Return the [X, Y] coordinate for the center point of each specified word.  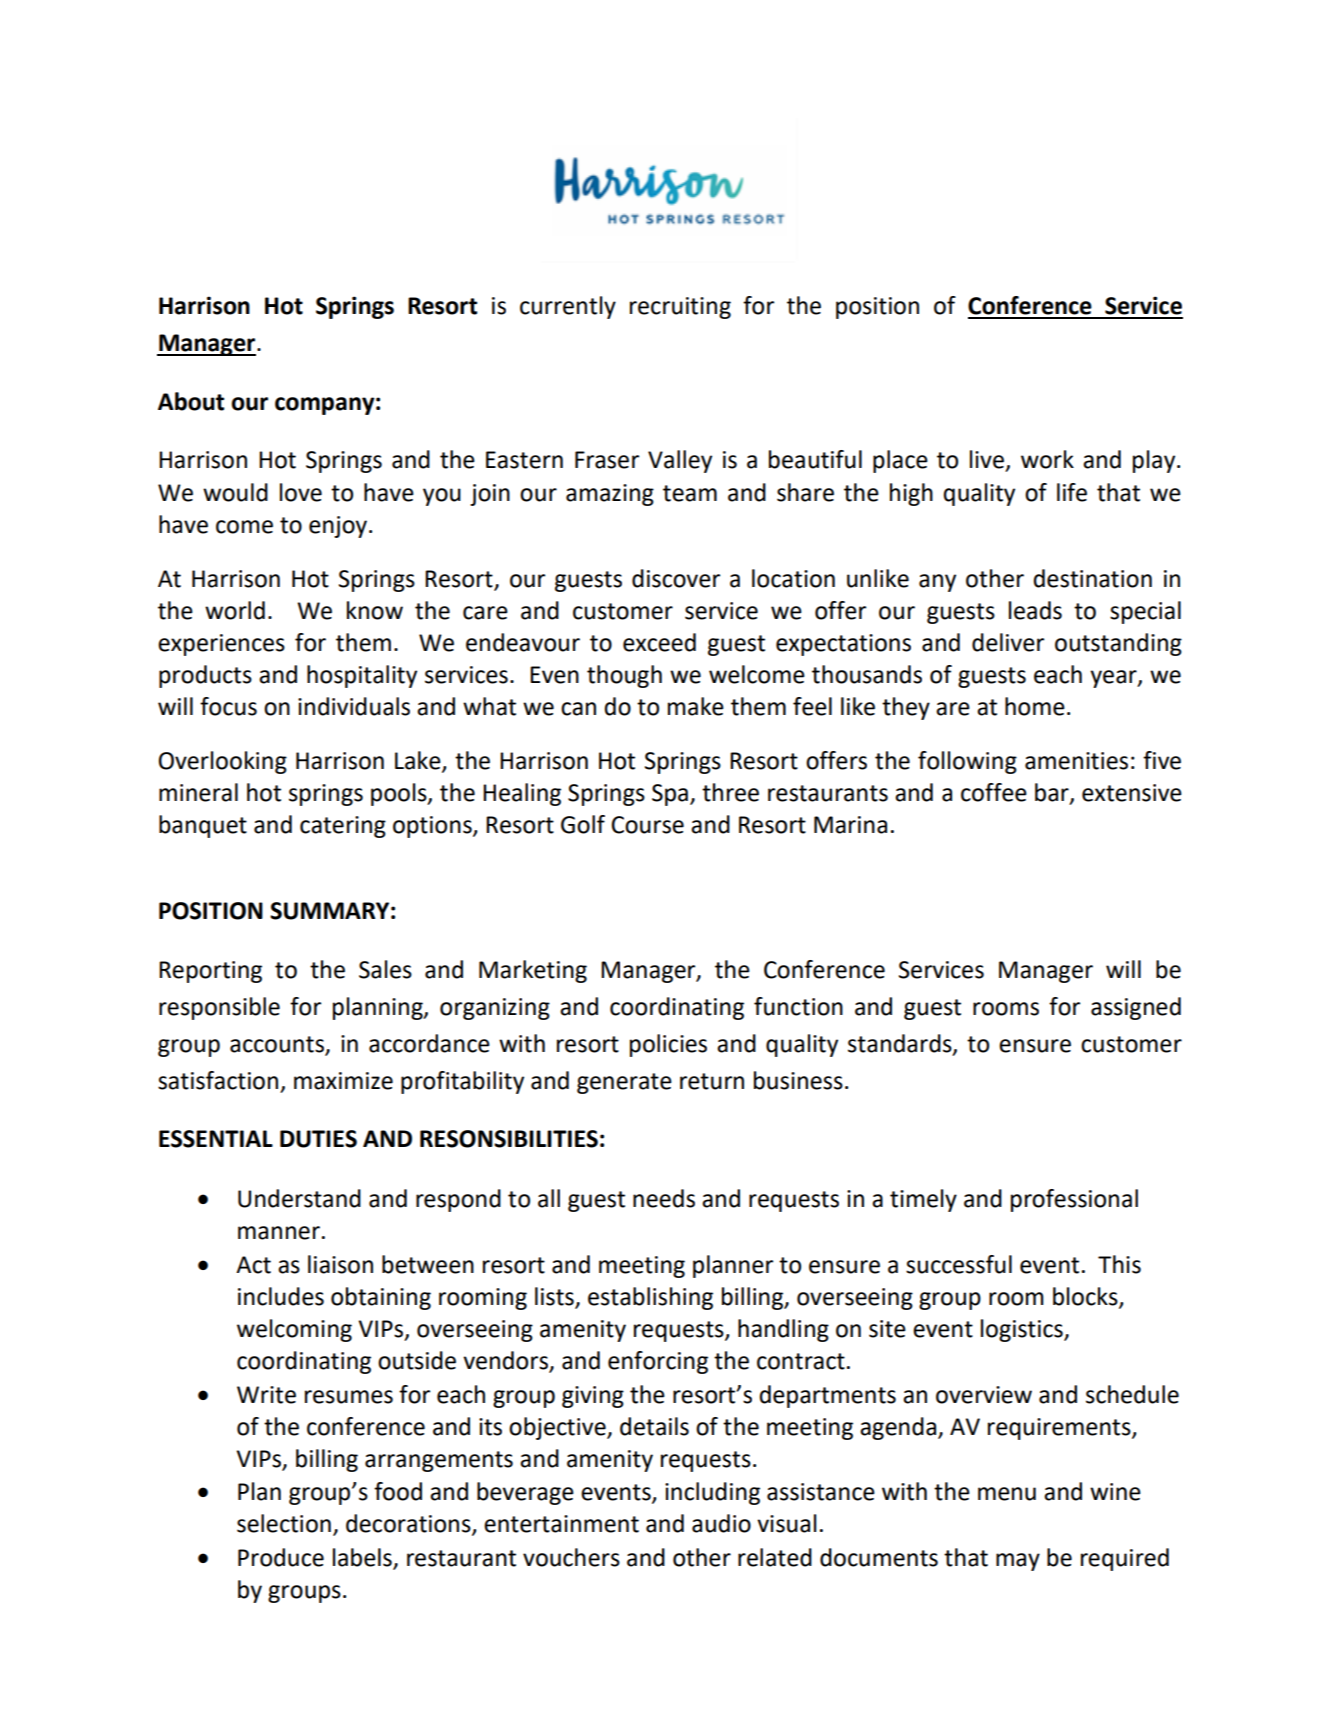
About [191, 401]
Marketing [533, 971]
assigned [1136, 1008]
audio [721, 1523]
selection [284, 1523]
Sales [385, 969]
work [1047, 459]
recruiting [680, 308]
